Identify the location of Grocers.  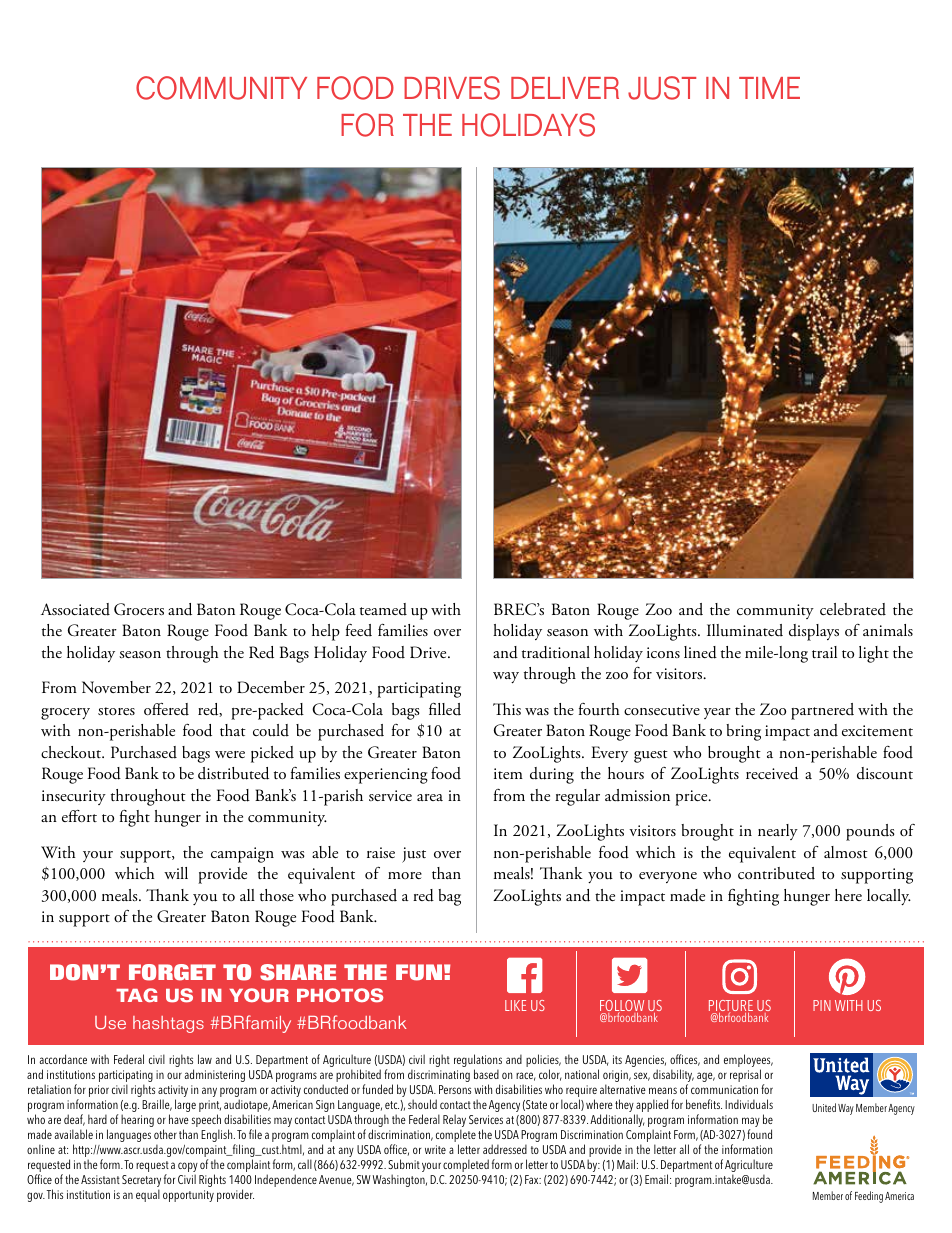
(139, 609).
